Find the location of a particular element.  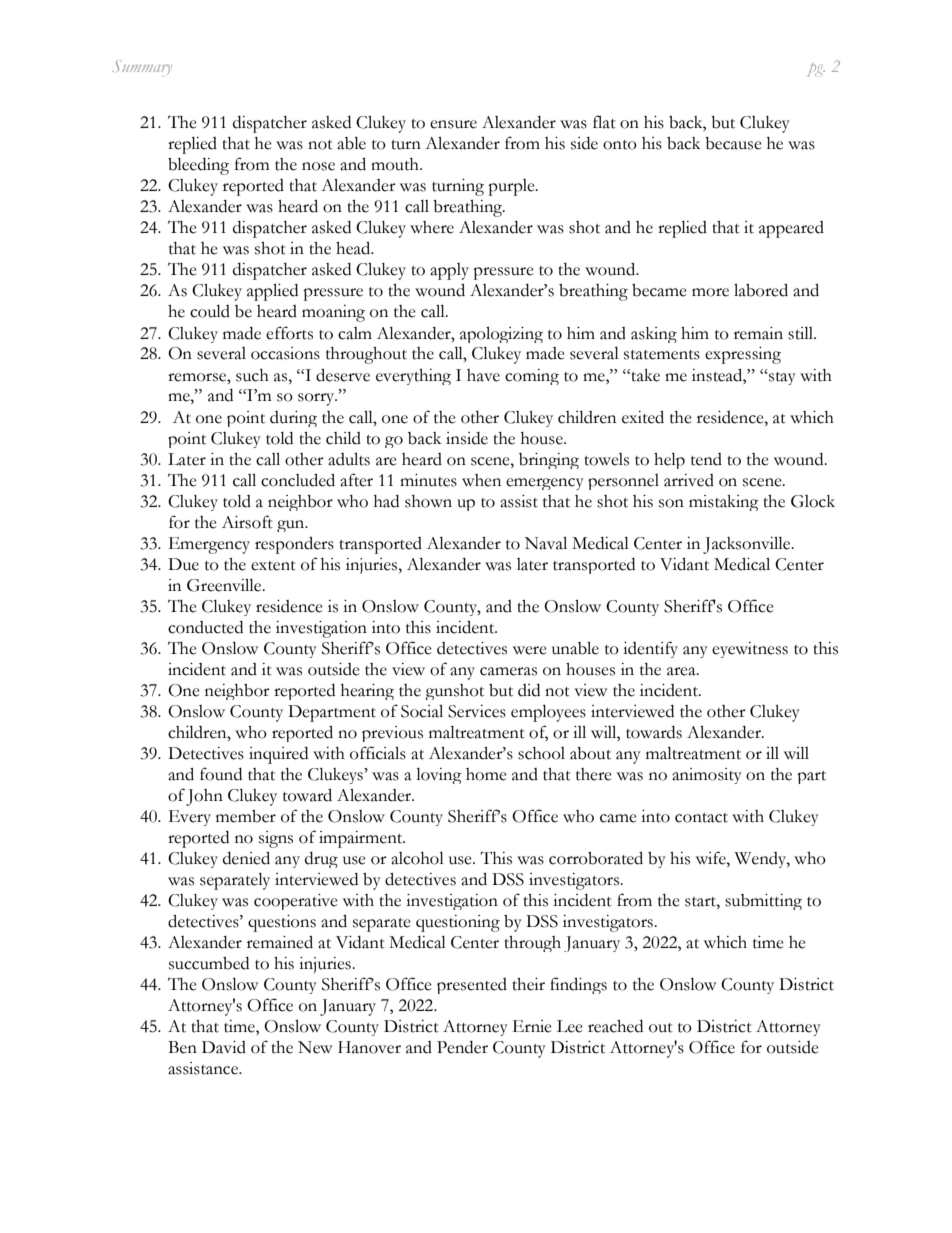

could is located at coordinates (210, 311).
